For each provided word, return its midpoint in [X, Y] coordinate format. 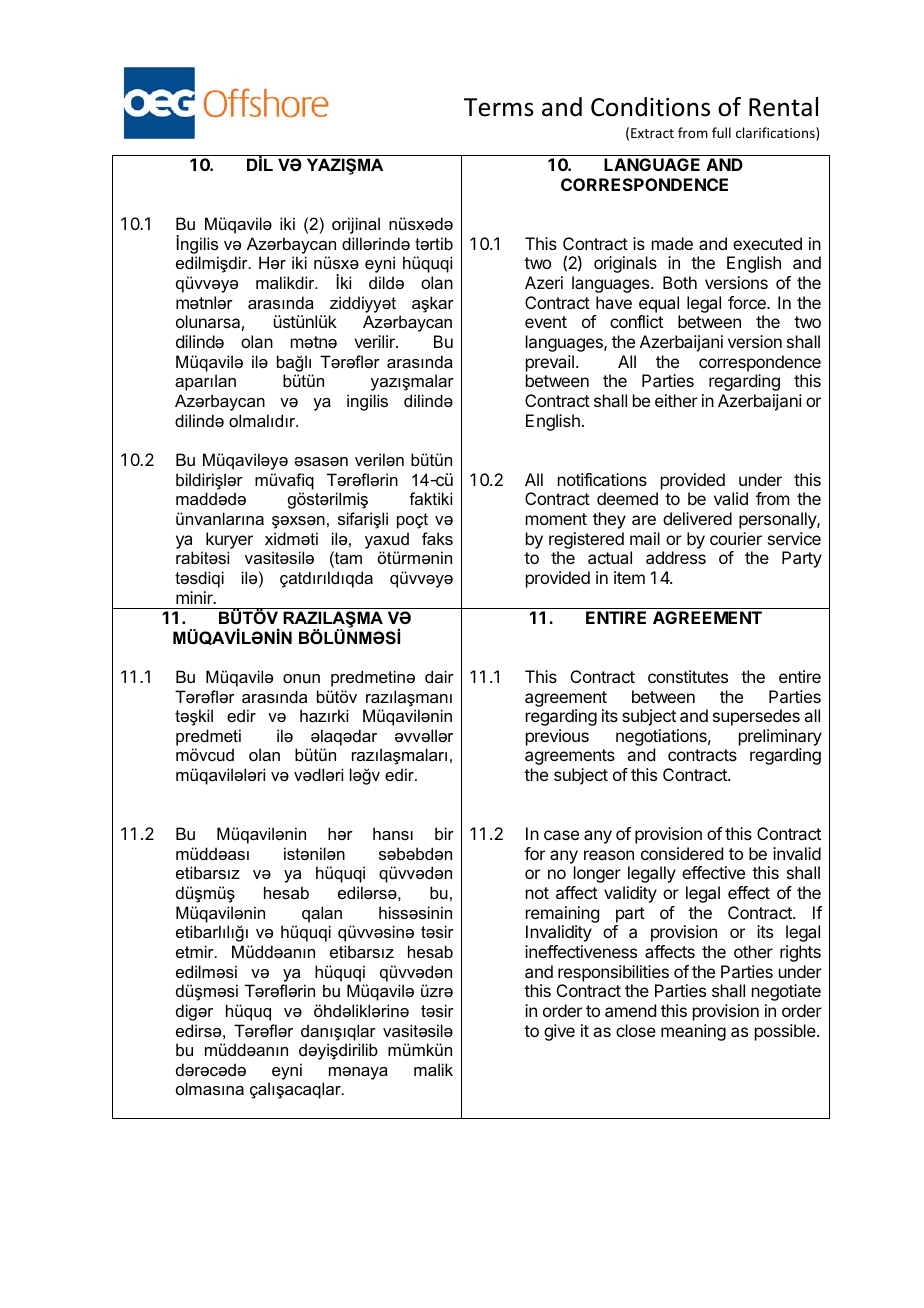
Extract [652, 133]
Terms [499, 107]
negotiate [786, 992]
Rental [783, 107]
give [559, 1032]
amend [630, 1010]
